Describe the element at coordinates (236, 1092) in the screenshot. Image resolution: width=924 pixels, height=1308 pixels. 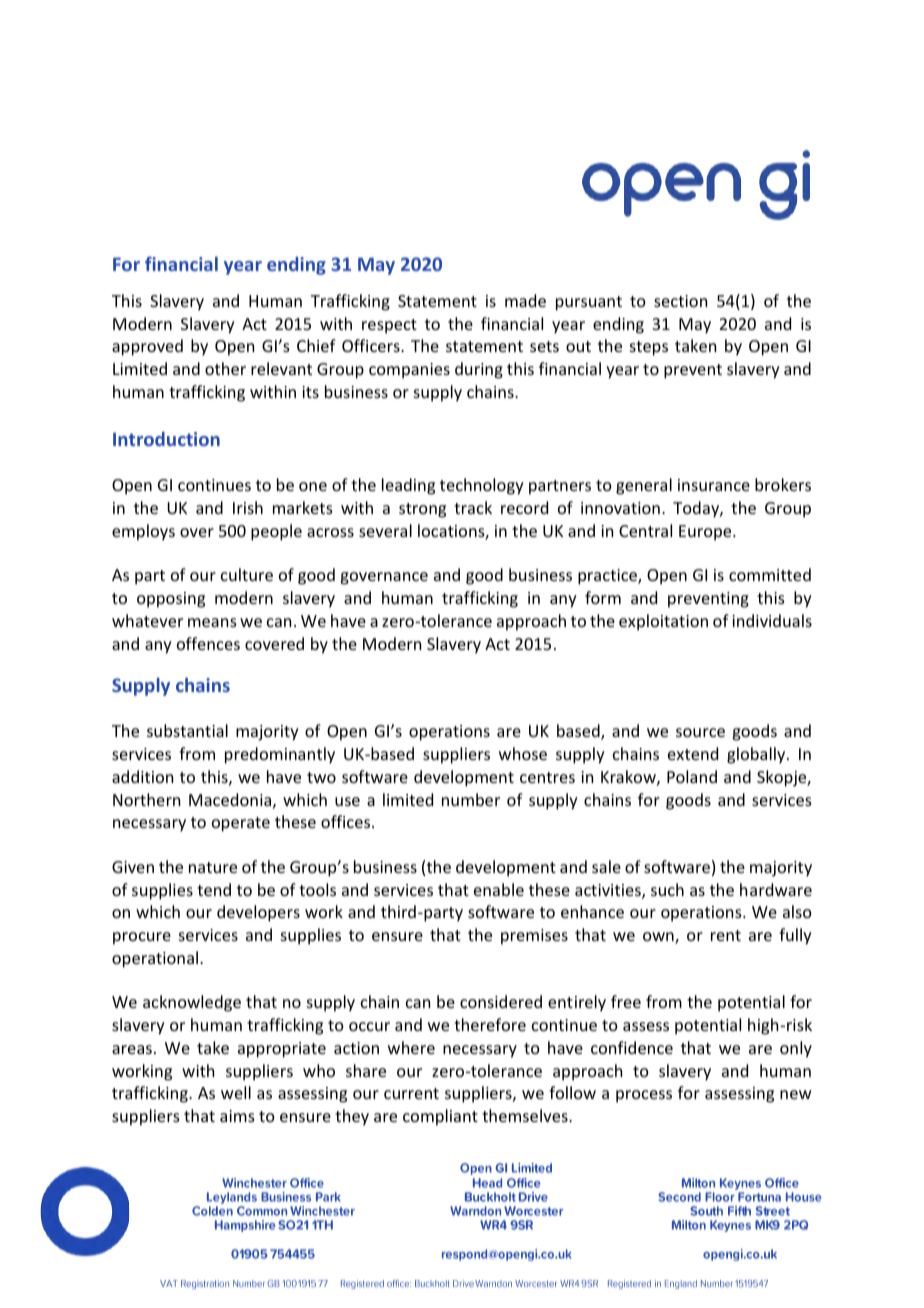
I see `well` at that location.
